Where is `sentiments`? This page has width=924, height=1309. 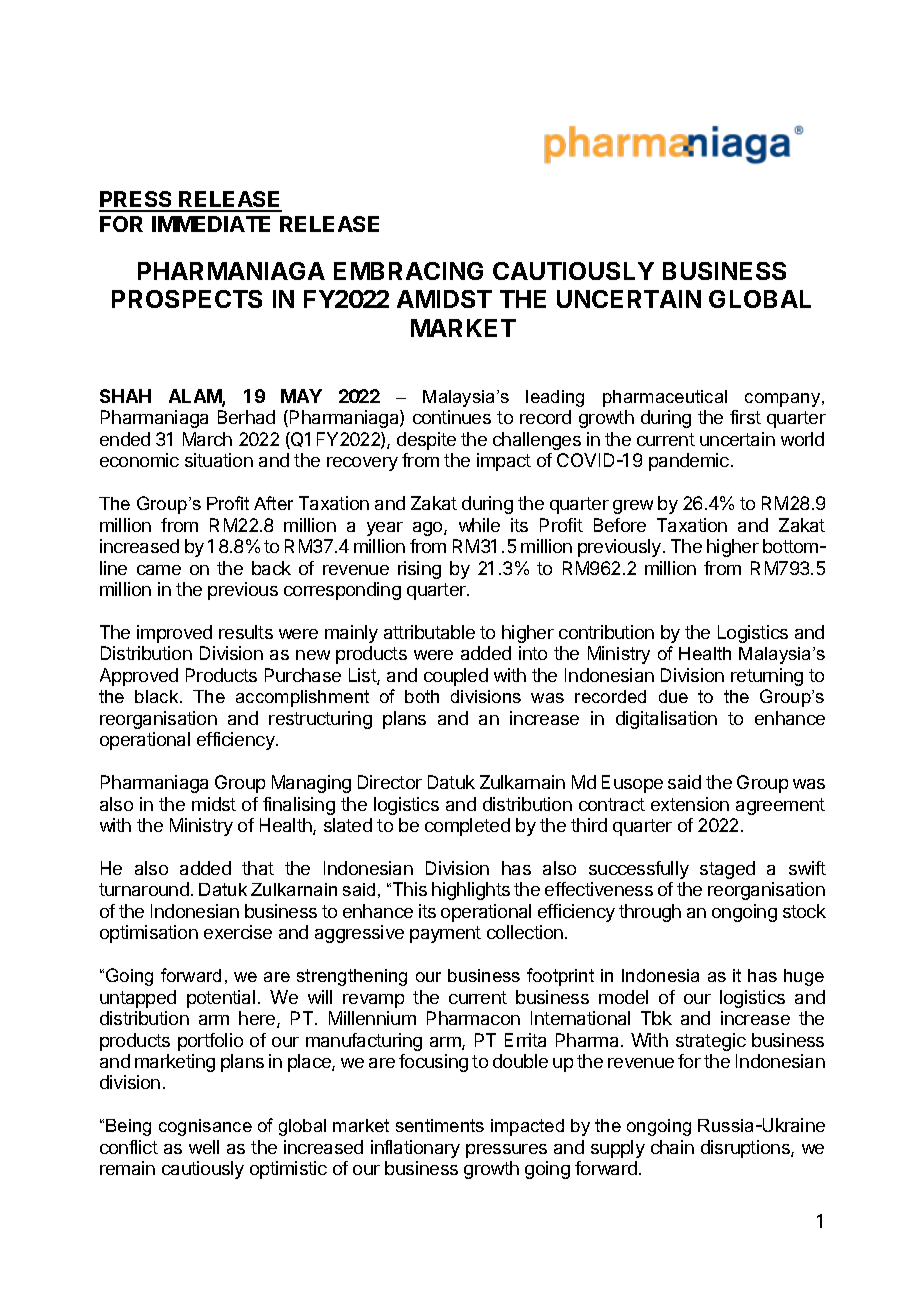
sentiments is located at coordinates (440, 1125).
